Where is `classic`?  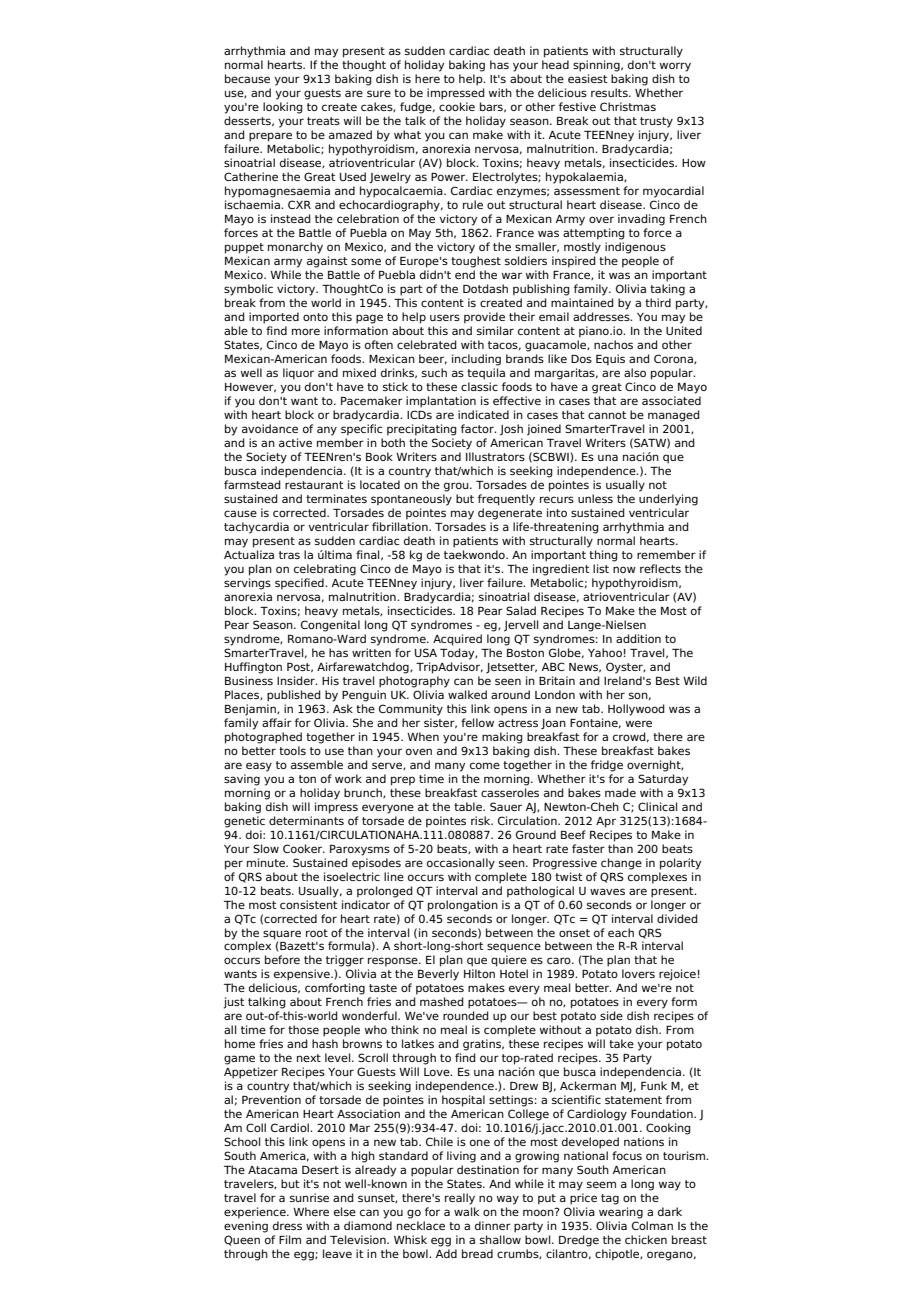
classic is located at coordinates (479, 386).
